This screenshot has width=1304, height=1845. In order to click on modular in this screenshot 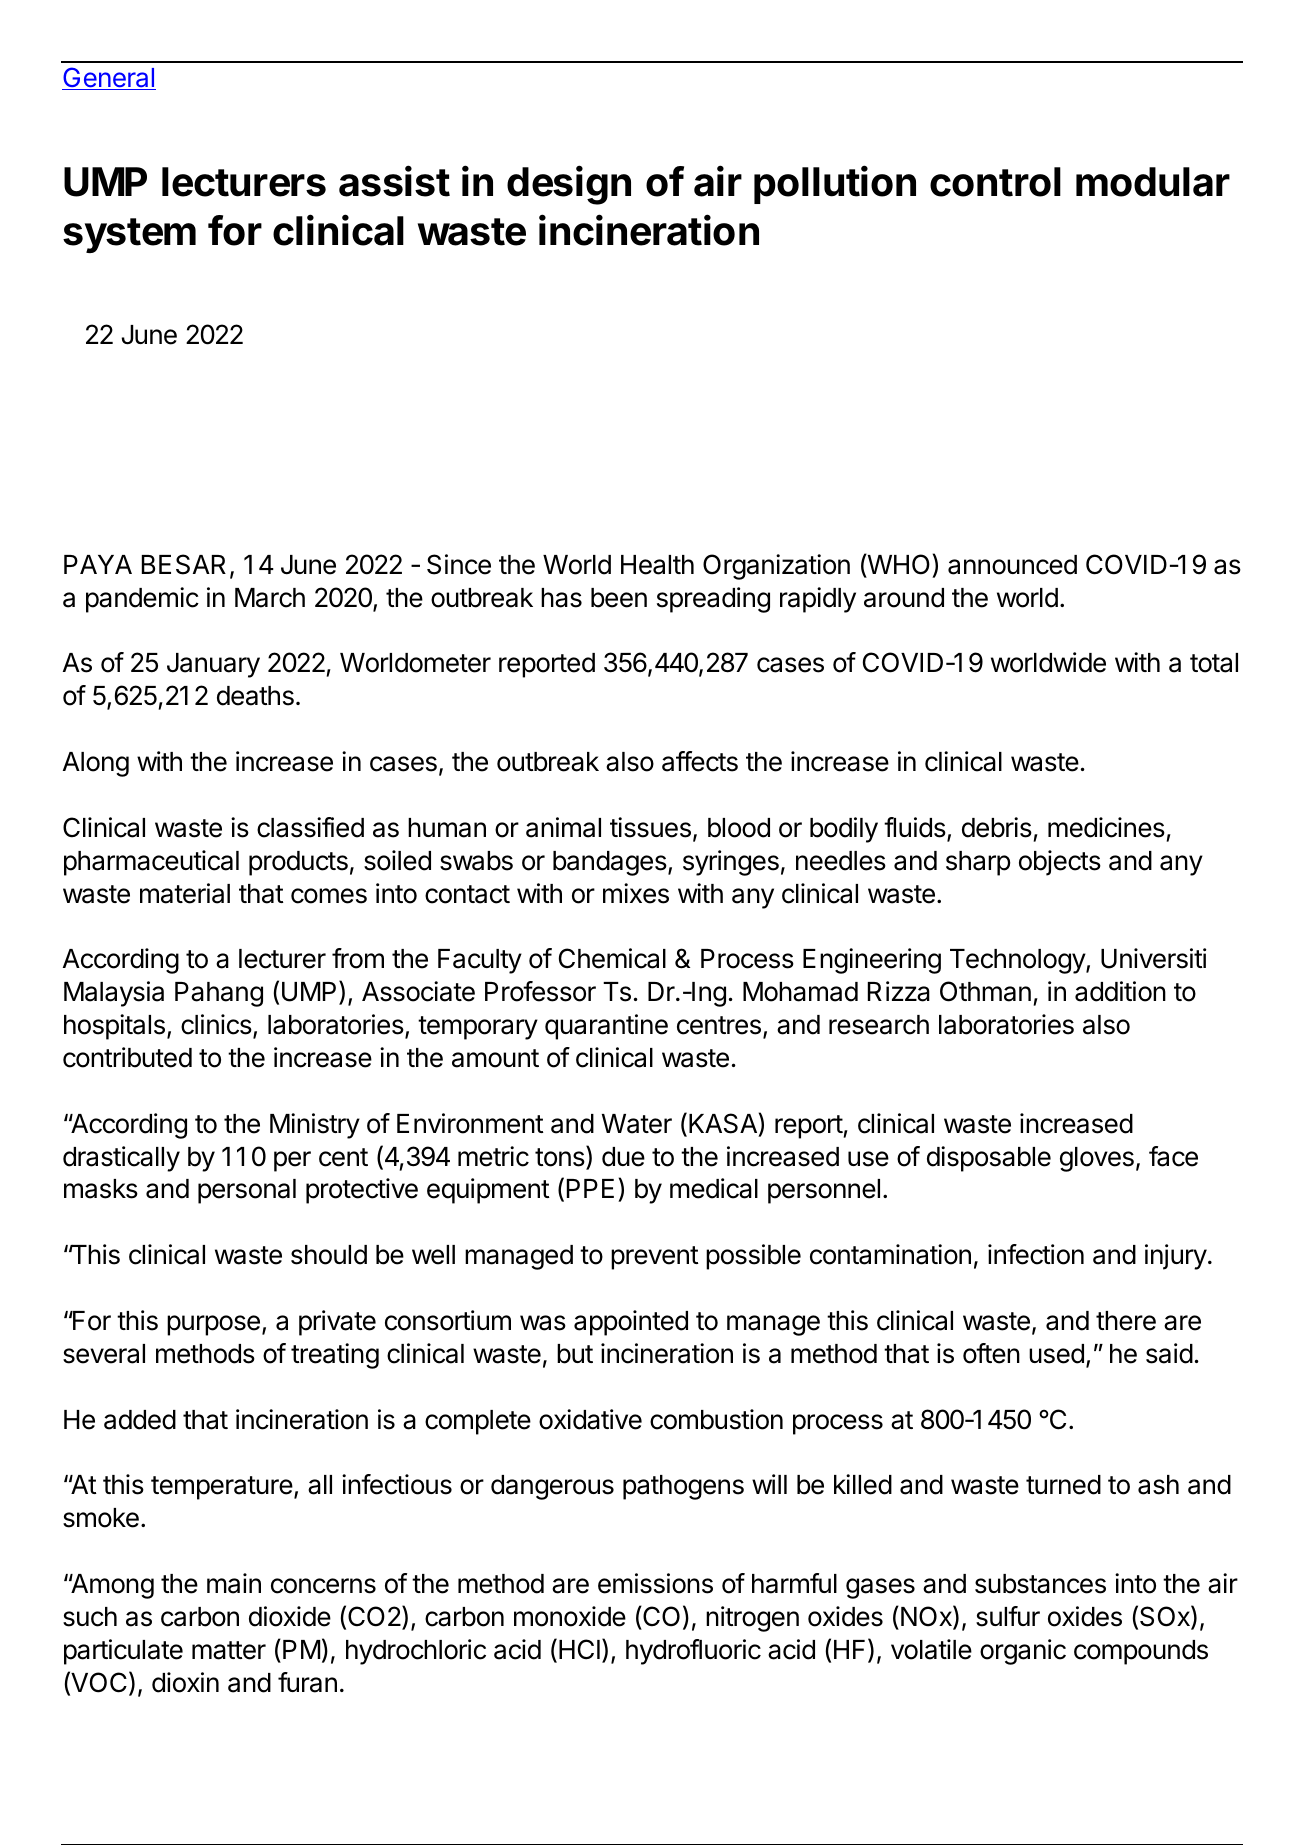, I will do `click(1153, 182)`.
